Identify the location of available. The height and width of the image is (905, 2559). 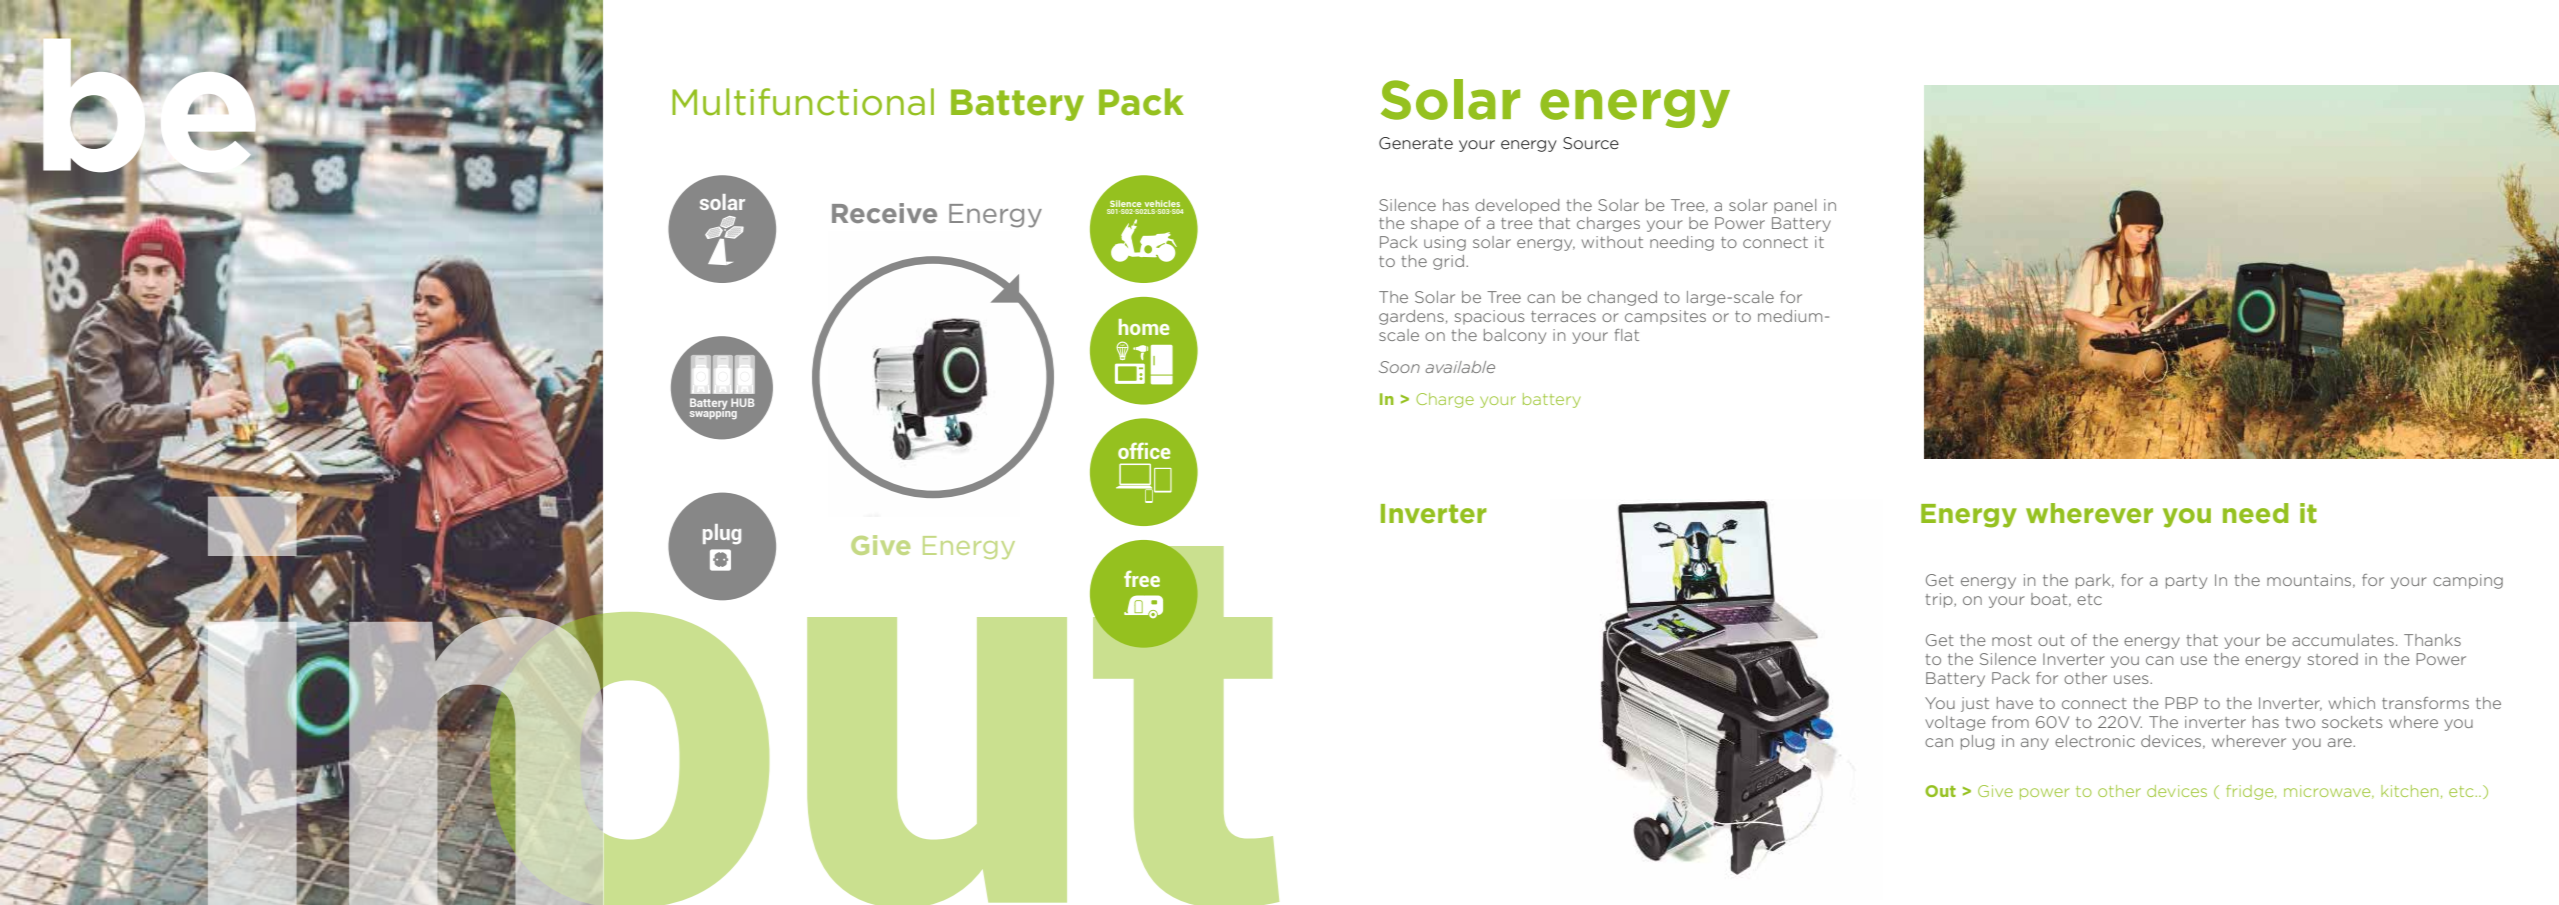
(1460, 367).
